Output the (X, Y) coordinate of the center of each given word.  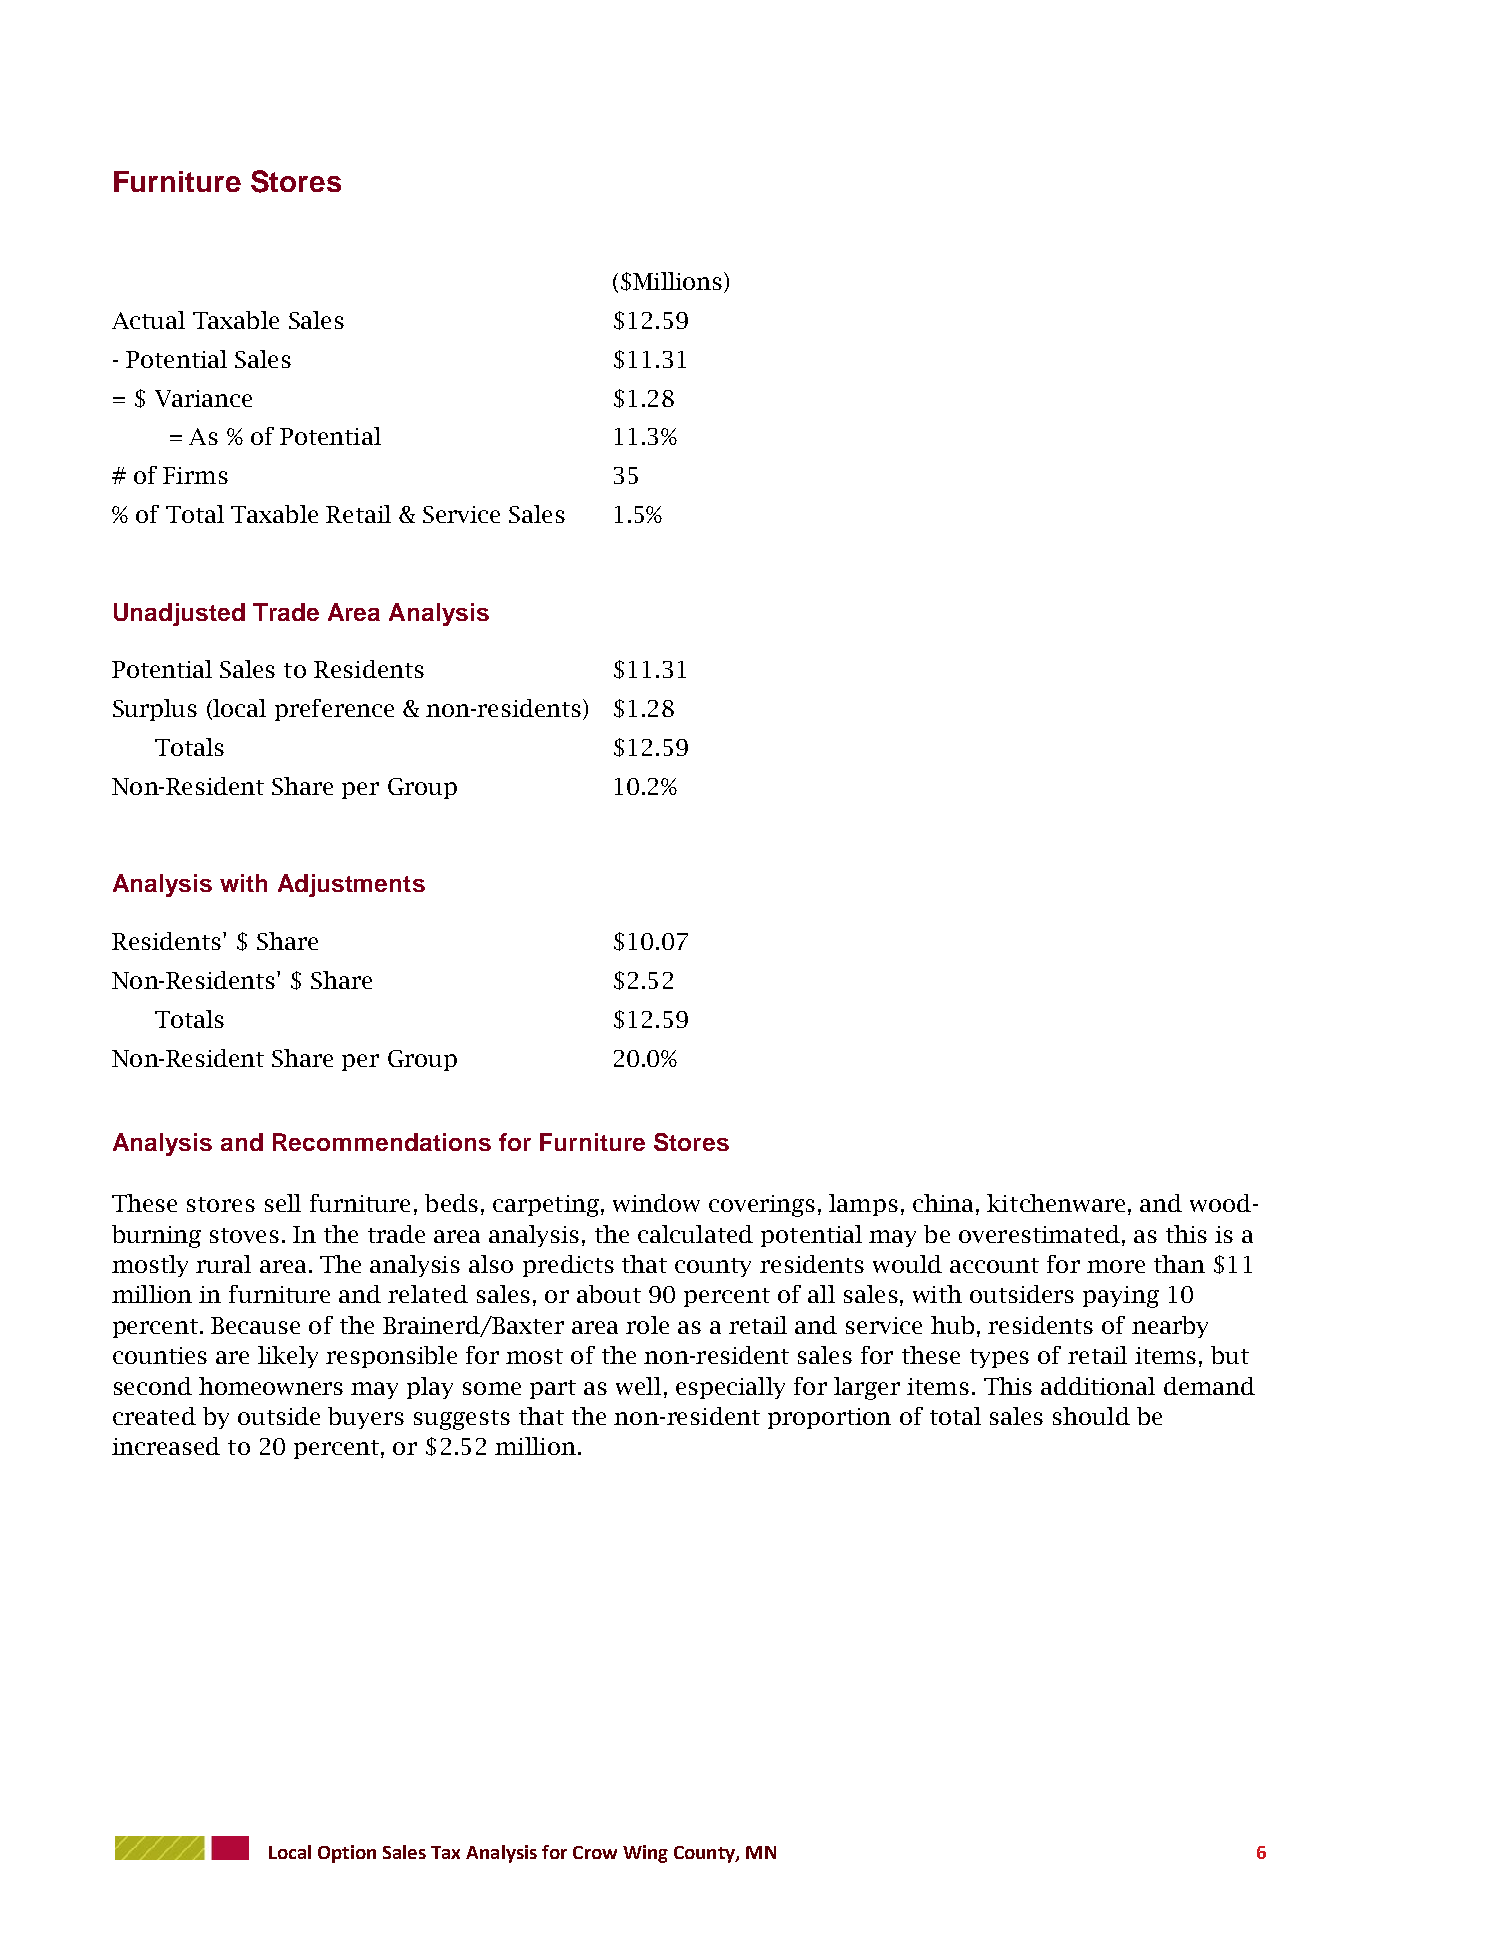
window (656, 1203)
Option (347, 1854)
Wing (645, 1854)
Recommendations (382, 1142)
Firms (195, 475)
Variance (203, 398)
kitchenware (1056, 1203)
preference (334, 710)
